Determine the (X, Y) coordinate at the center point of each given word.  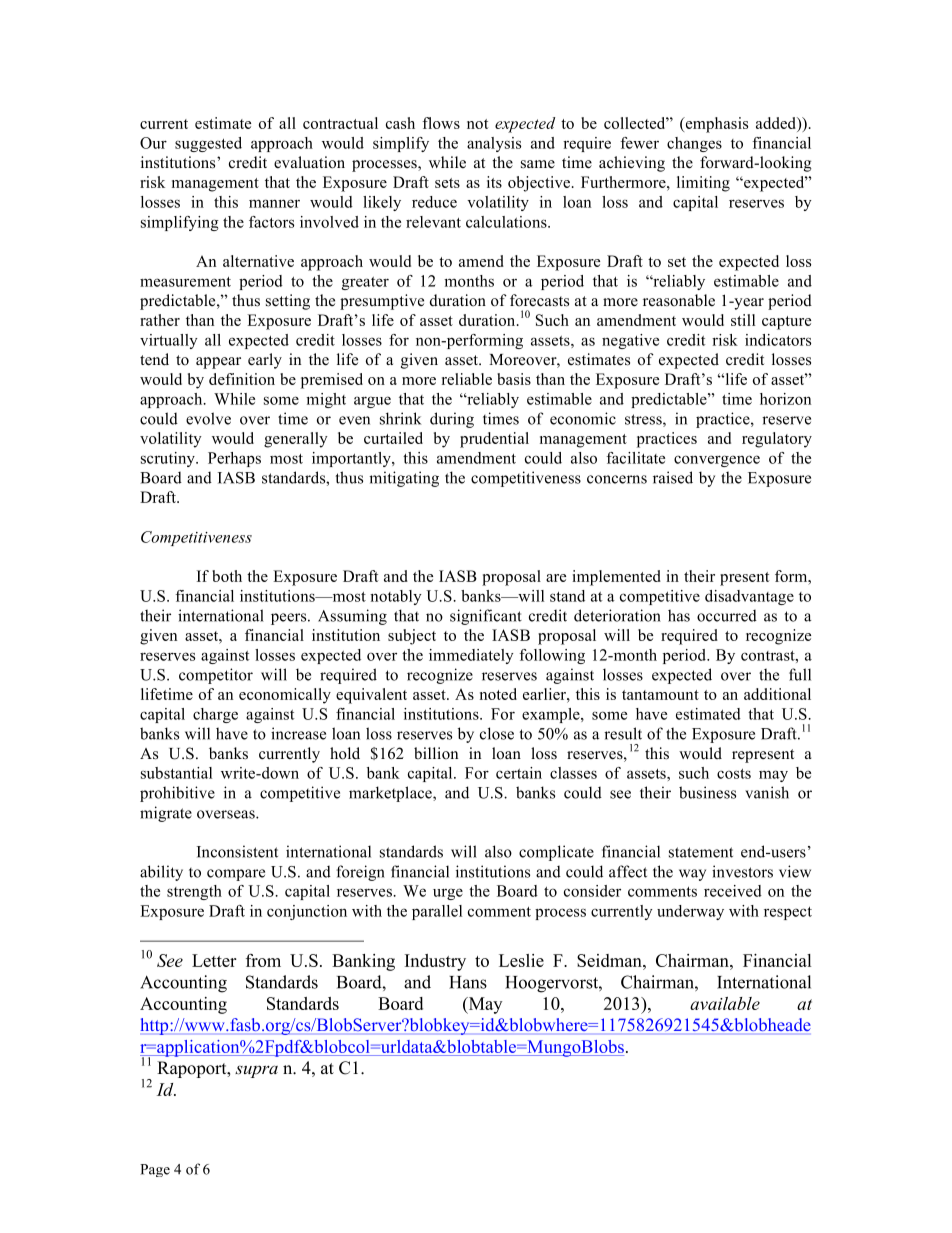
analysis (494, 144)
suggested (208, 144)
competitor (216, 676)
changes (694, 144)
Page (155, 1170)
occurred (727, 616)
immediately (471, 656)
